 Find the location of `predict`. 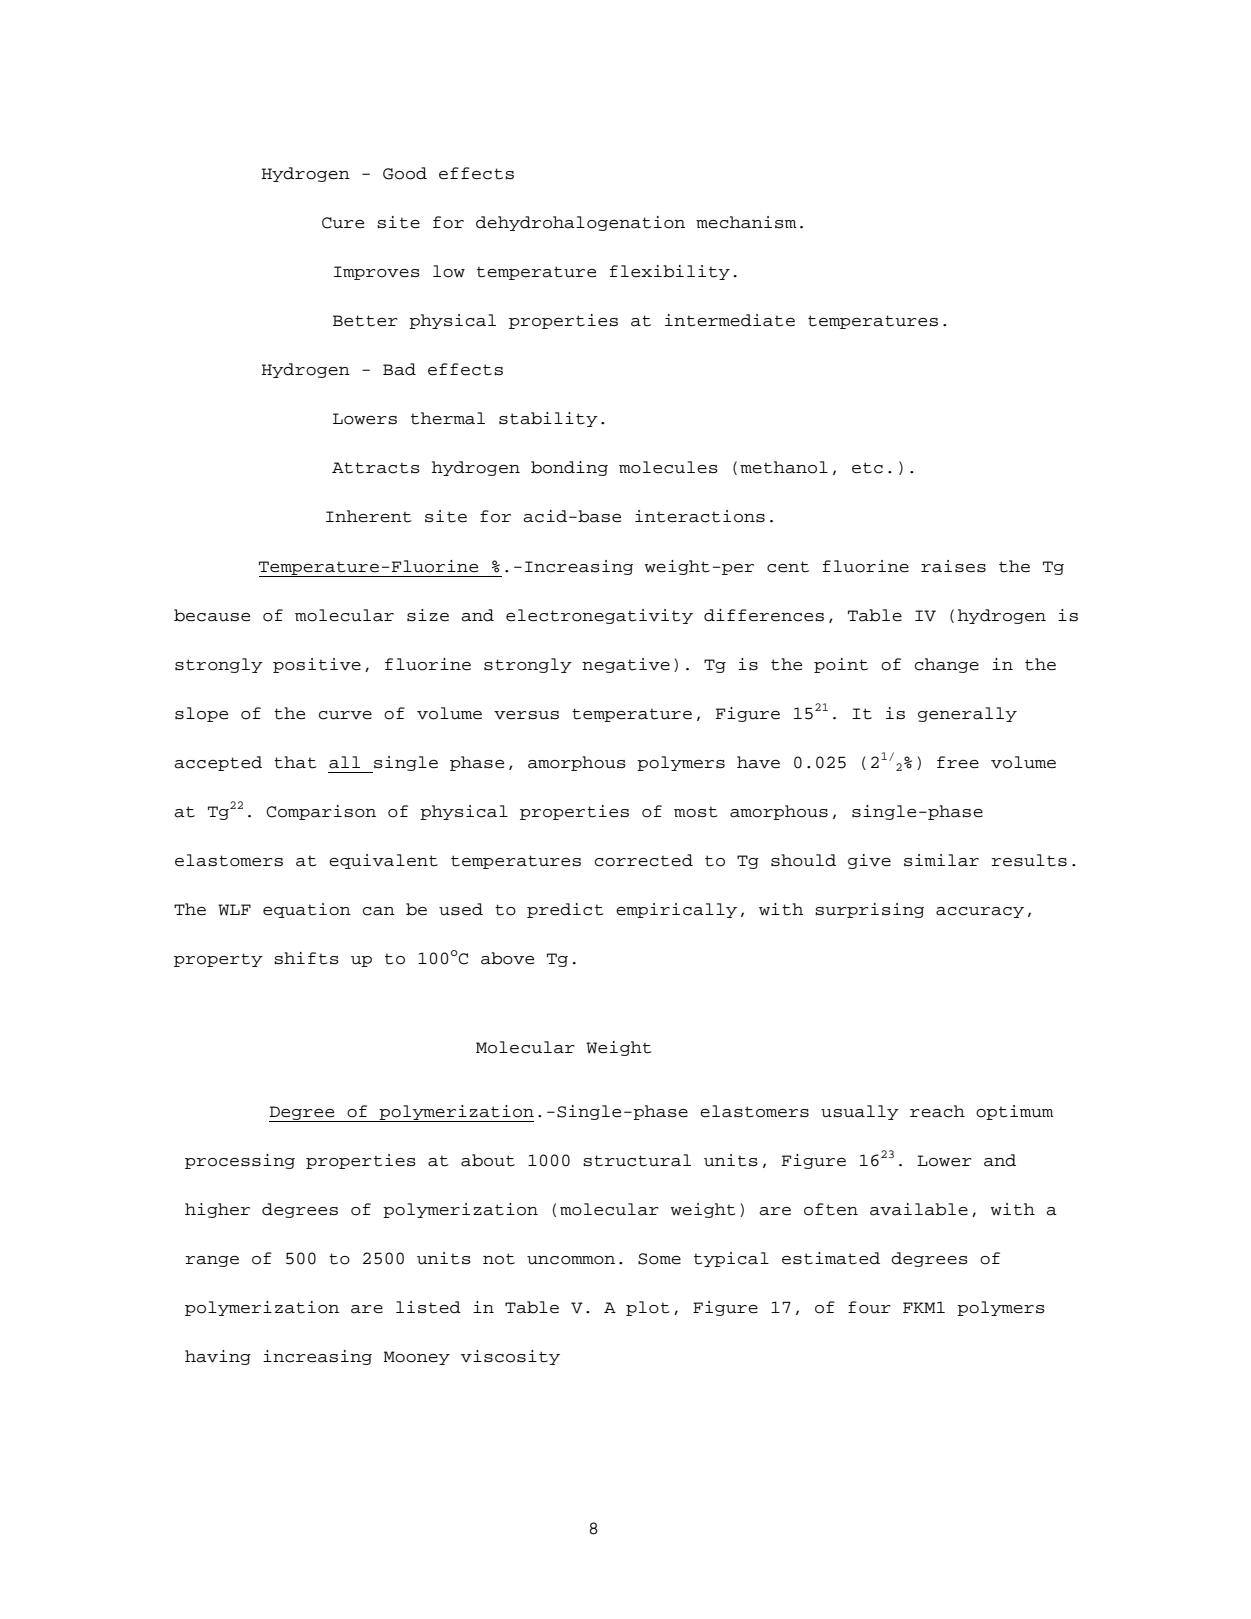

predict is located at coordinates (565, 910).
